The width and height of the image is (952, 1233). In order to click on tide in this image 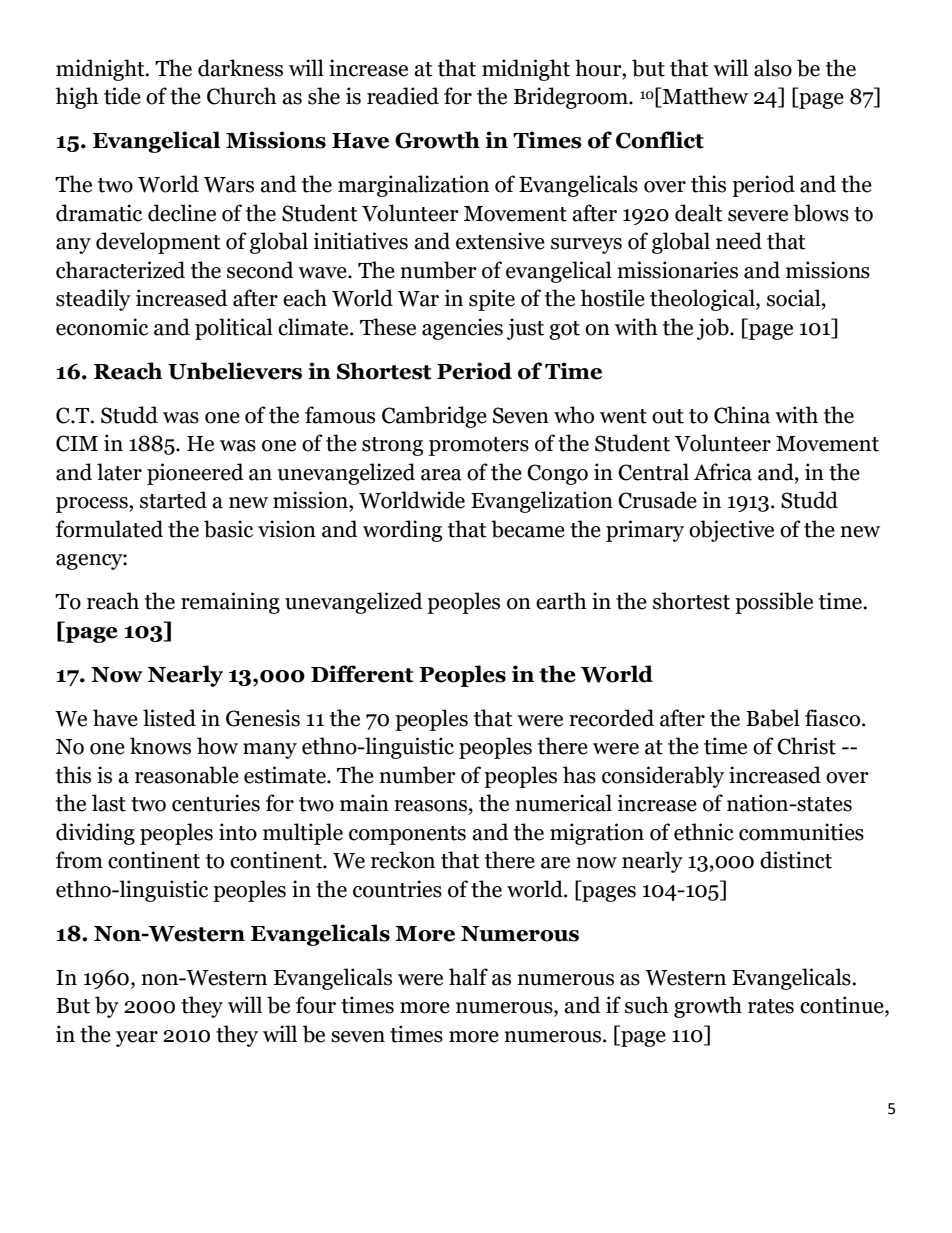, I will do `click(122, 96)`.
